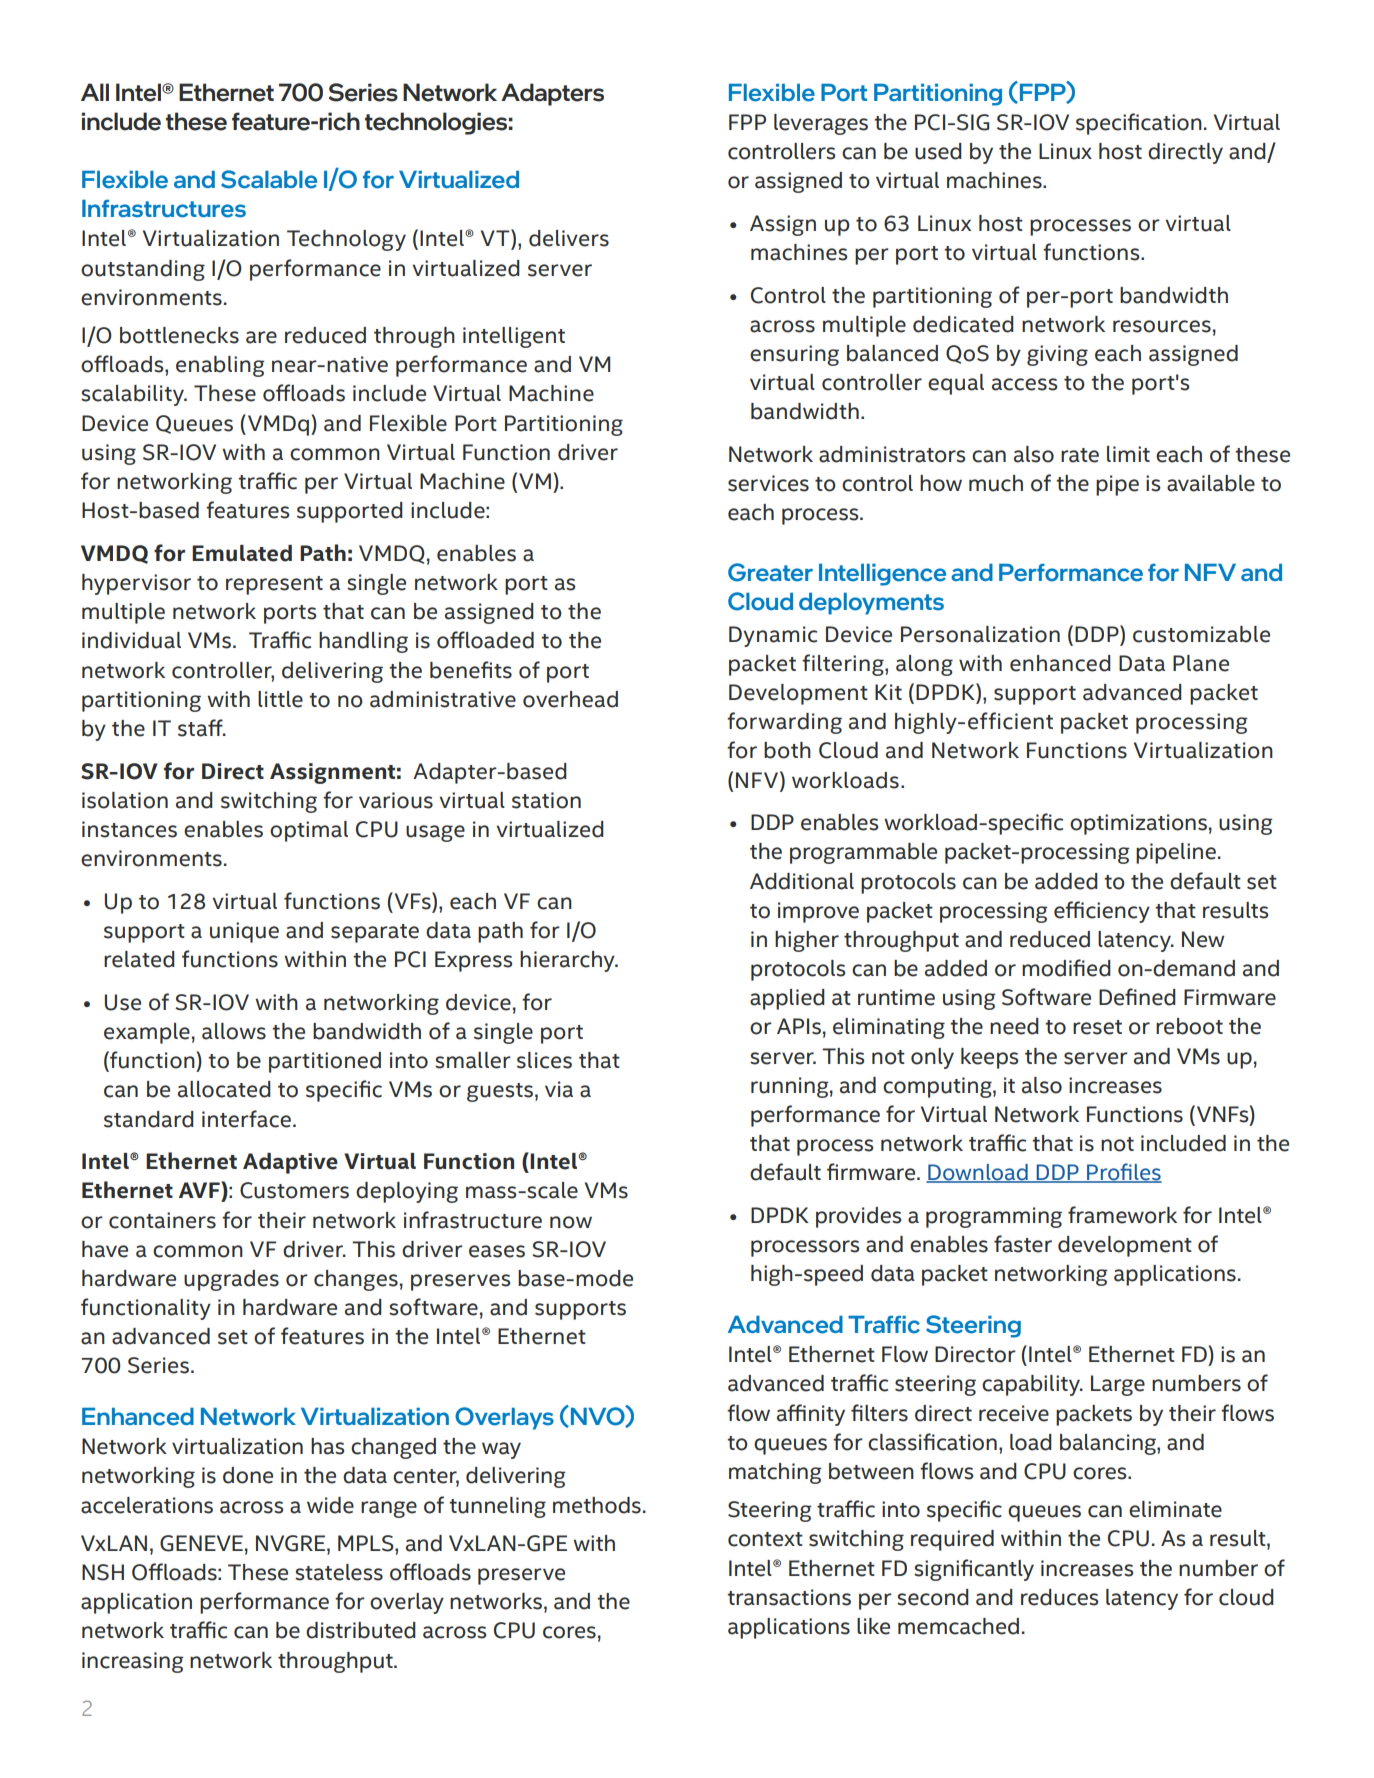 Image resolution: width=1374 pixels, height=1778 pixels. I want to click on unique, so click(244, 932).
